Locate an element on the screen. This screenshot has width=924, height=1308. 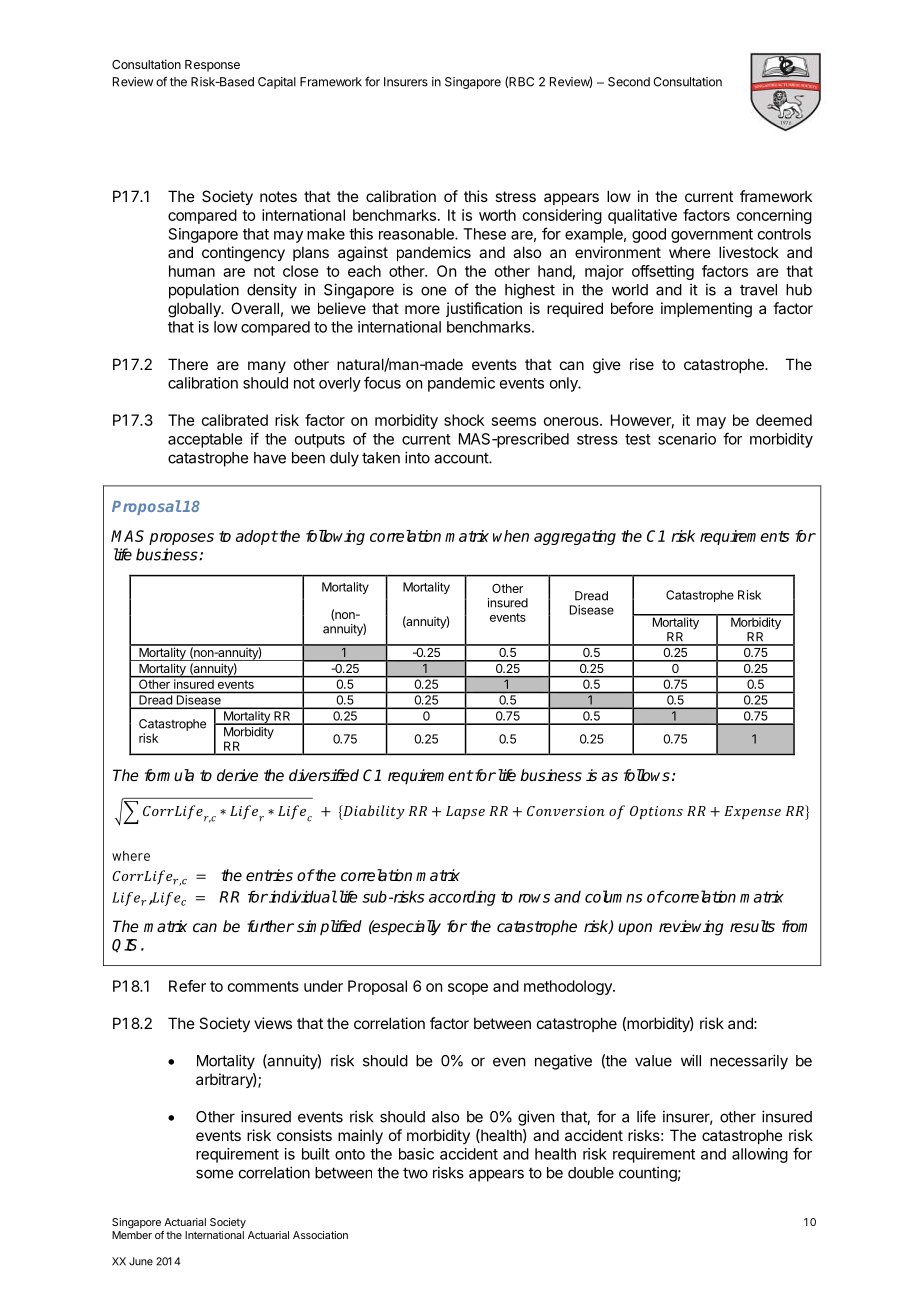
implementing is located at coordinates (706, 310).
